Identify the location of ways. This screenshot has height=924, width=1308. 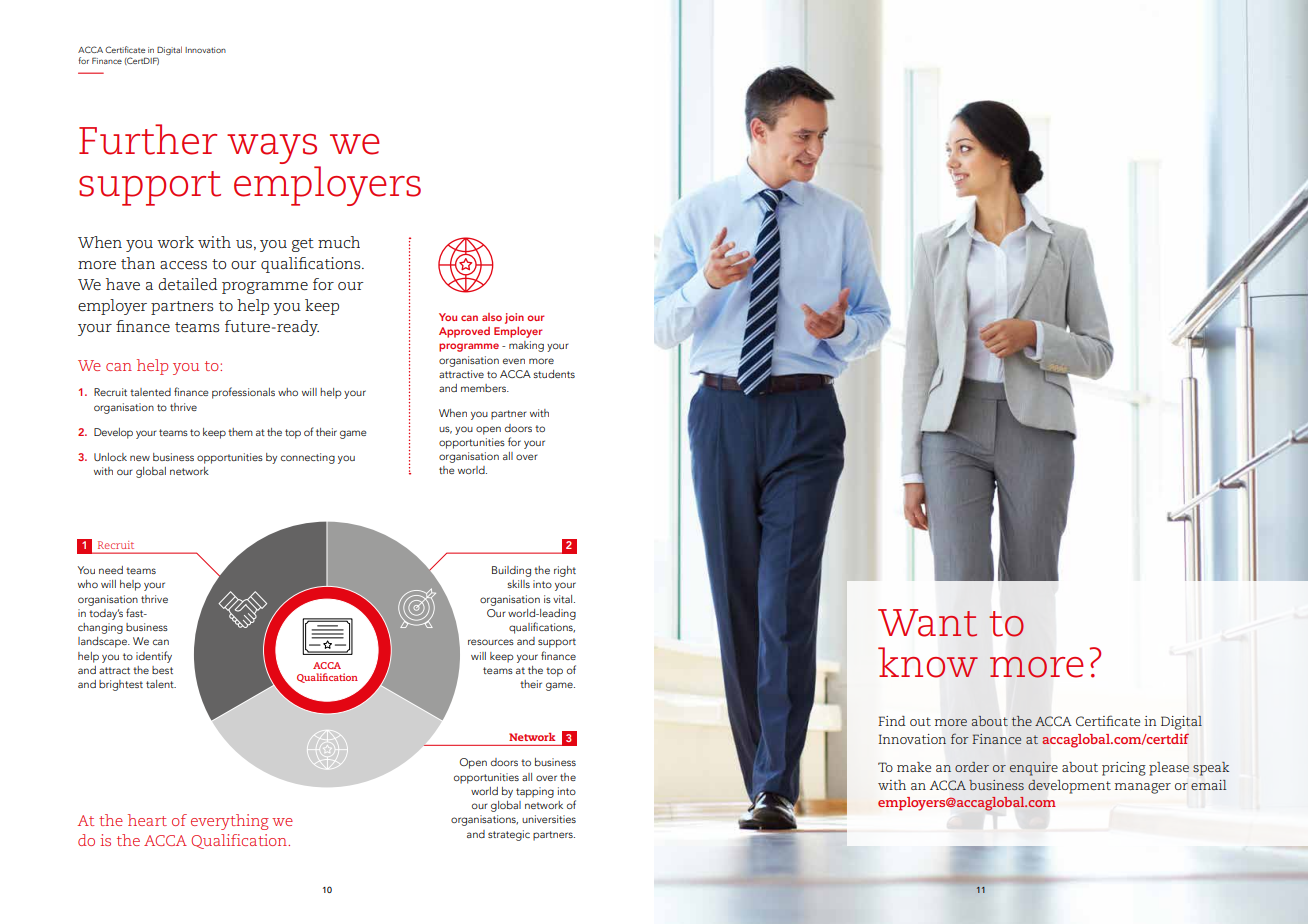
(273, 150).
